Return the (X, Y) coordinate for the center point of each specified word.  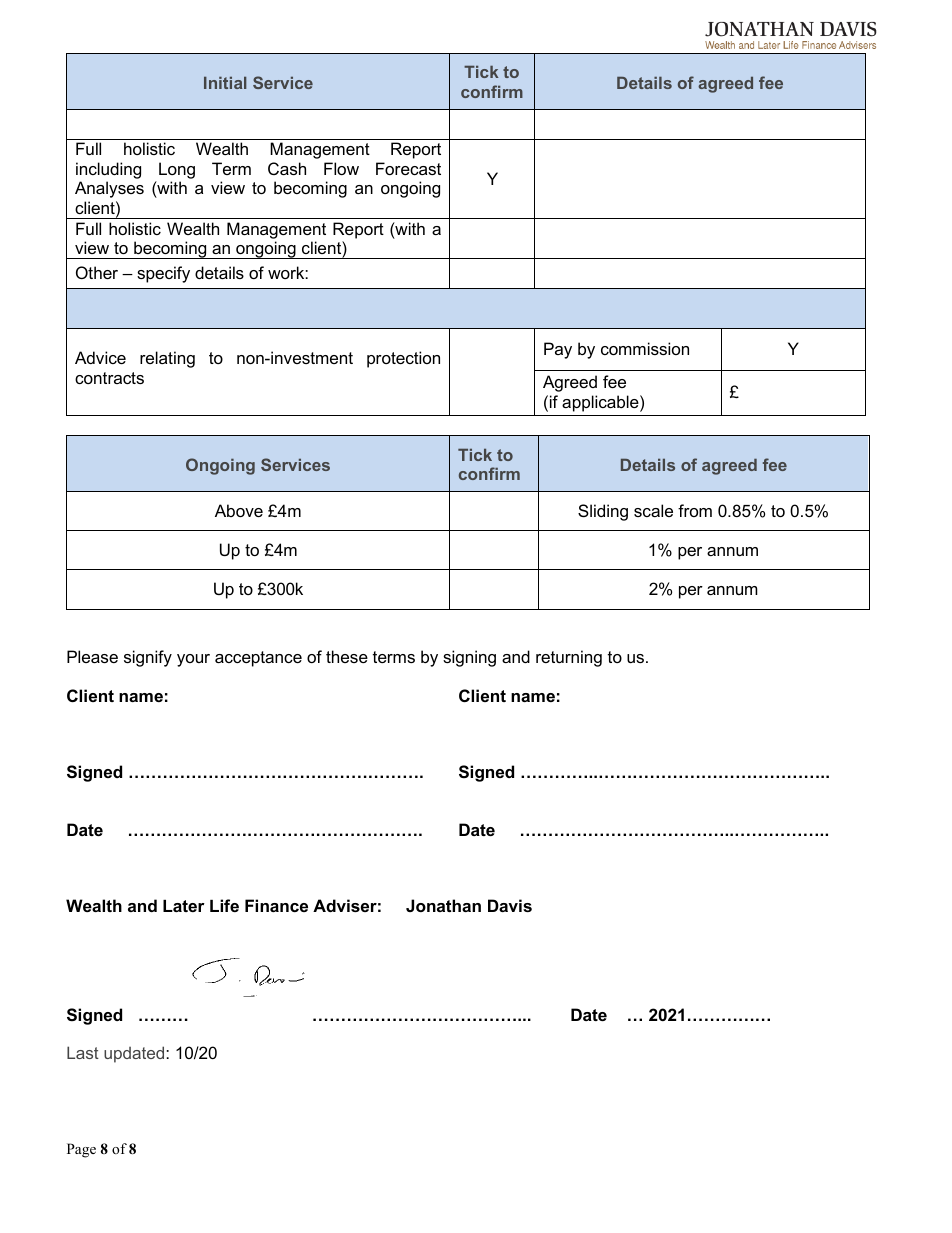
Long (177, 170)
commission (645, 348)
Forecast (408, 168)
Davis (510, 905)
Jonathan (443, 905)
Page (81, 1150)
